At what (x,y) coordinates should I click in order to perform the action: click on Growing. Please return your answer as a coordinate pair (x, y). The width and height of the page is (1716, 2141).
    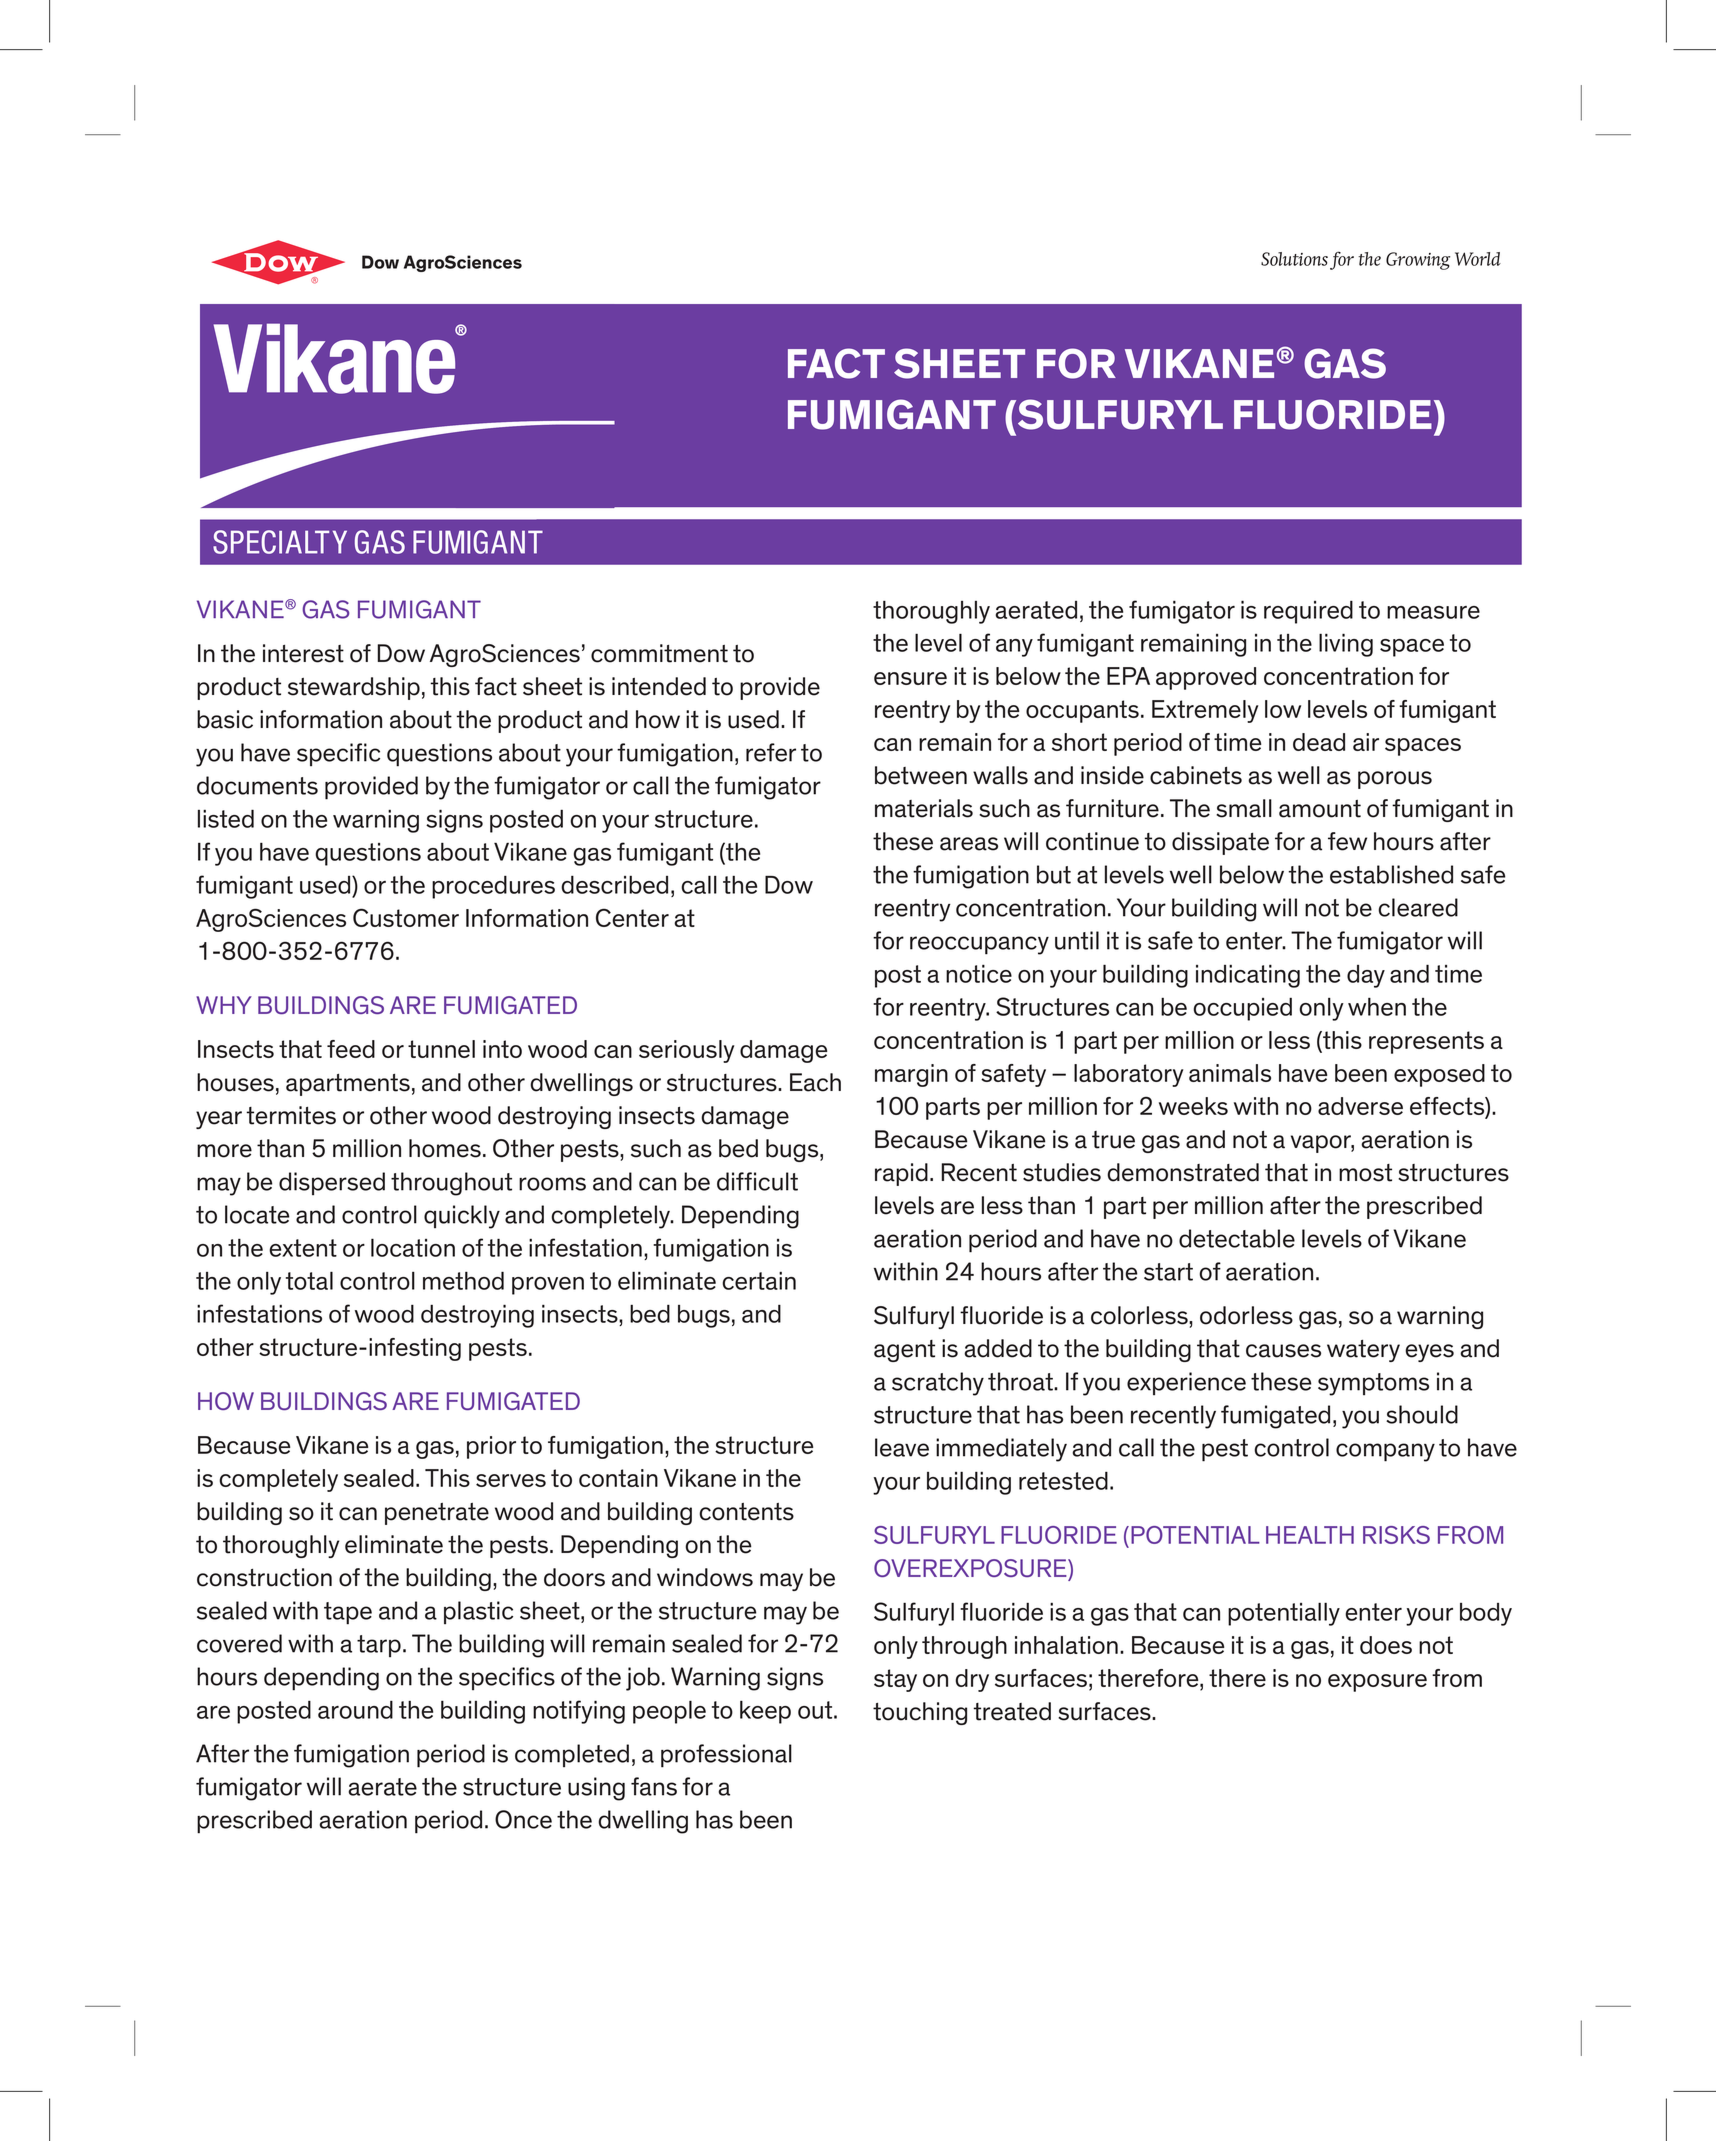
    Looking at the image, I should click on (1418, 261).
